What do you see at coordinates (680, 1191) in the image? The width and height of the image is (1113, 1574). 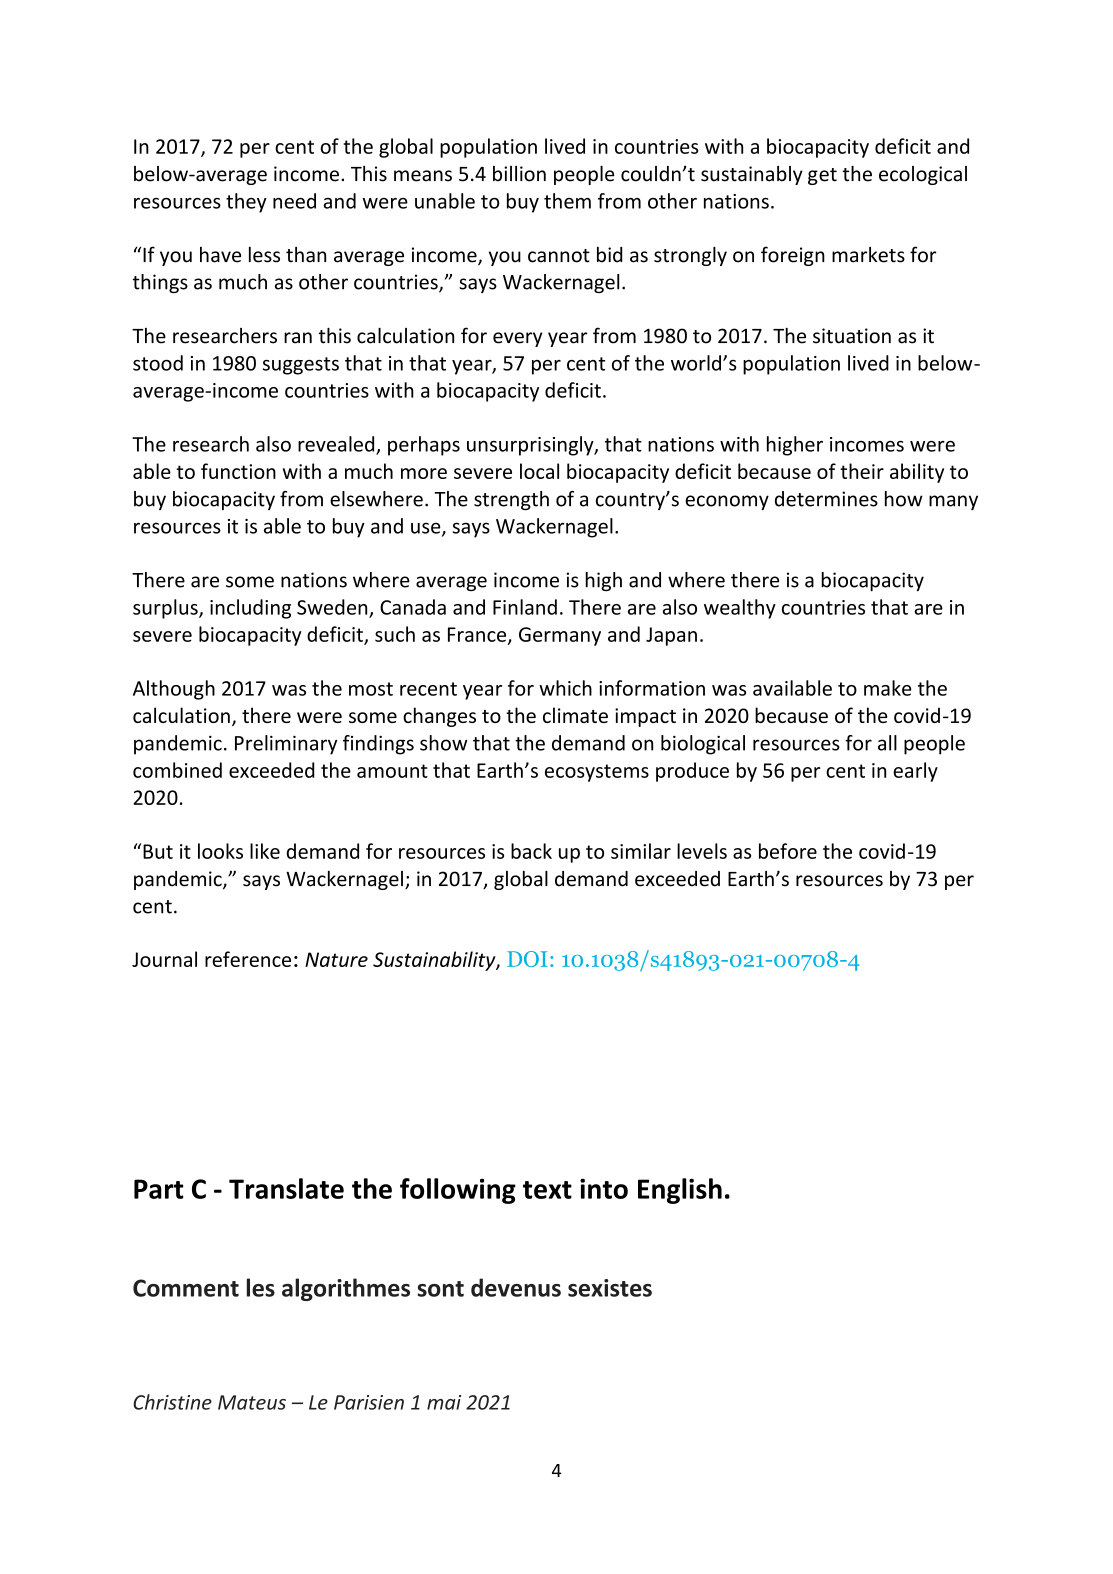 I see `English` at bounding box center [680, 1191].
